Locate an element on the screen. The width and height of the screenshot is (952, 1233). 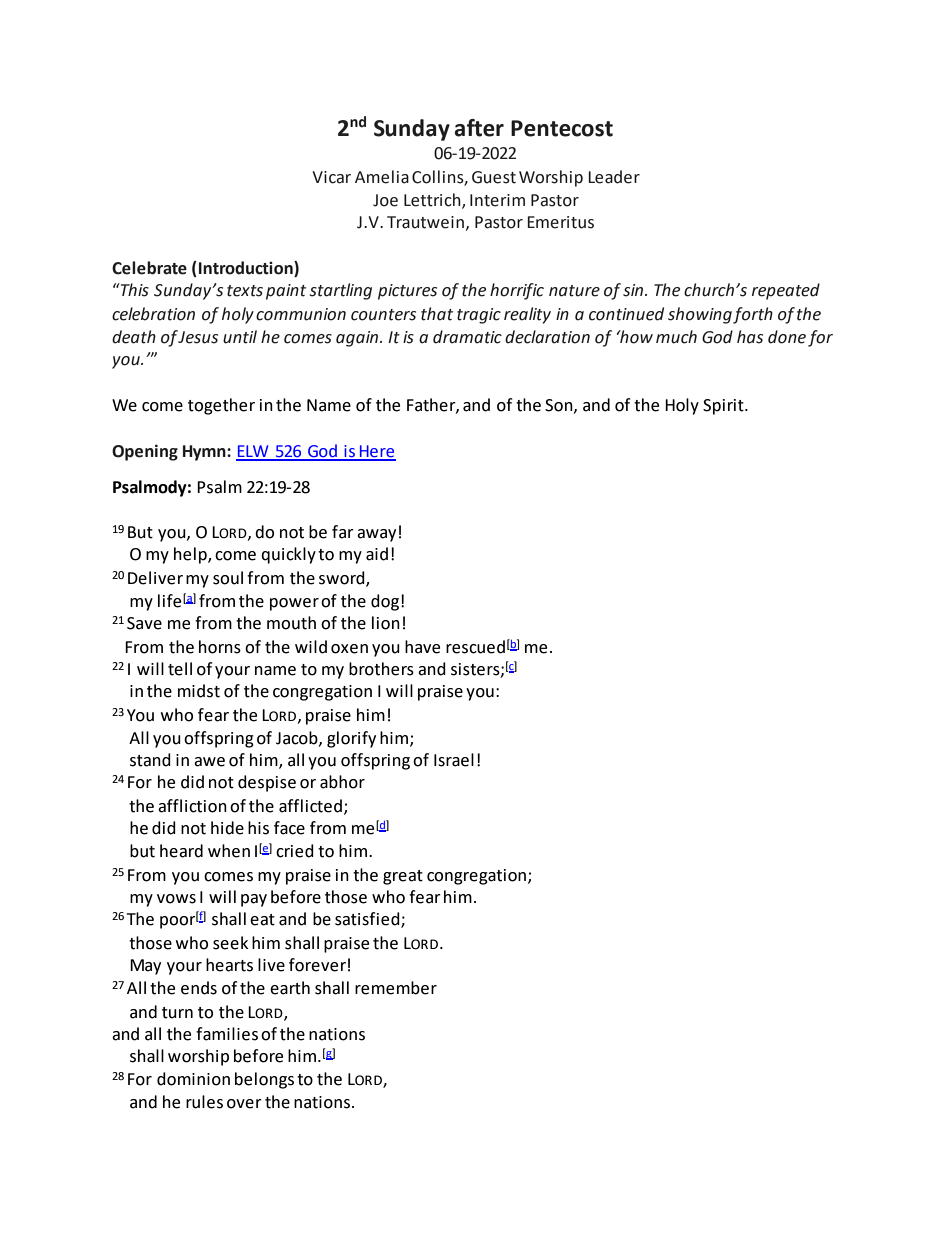
horns is located at coordinates (220, 647).
